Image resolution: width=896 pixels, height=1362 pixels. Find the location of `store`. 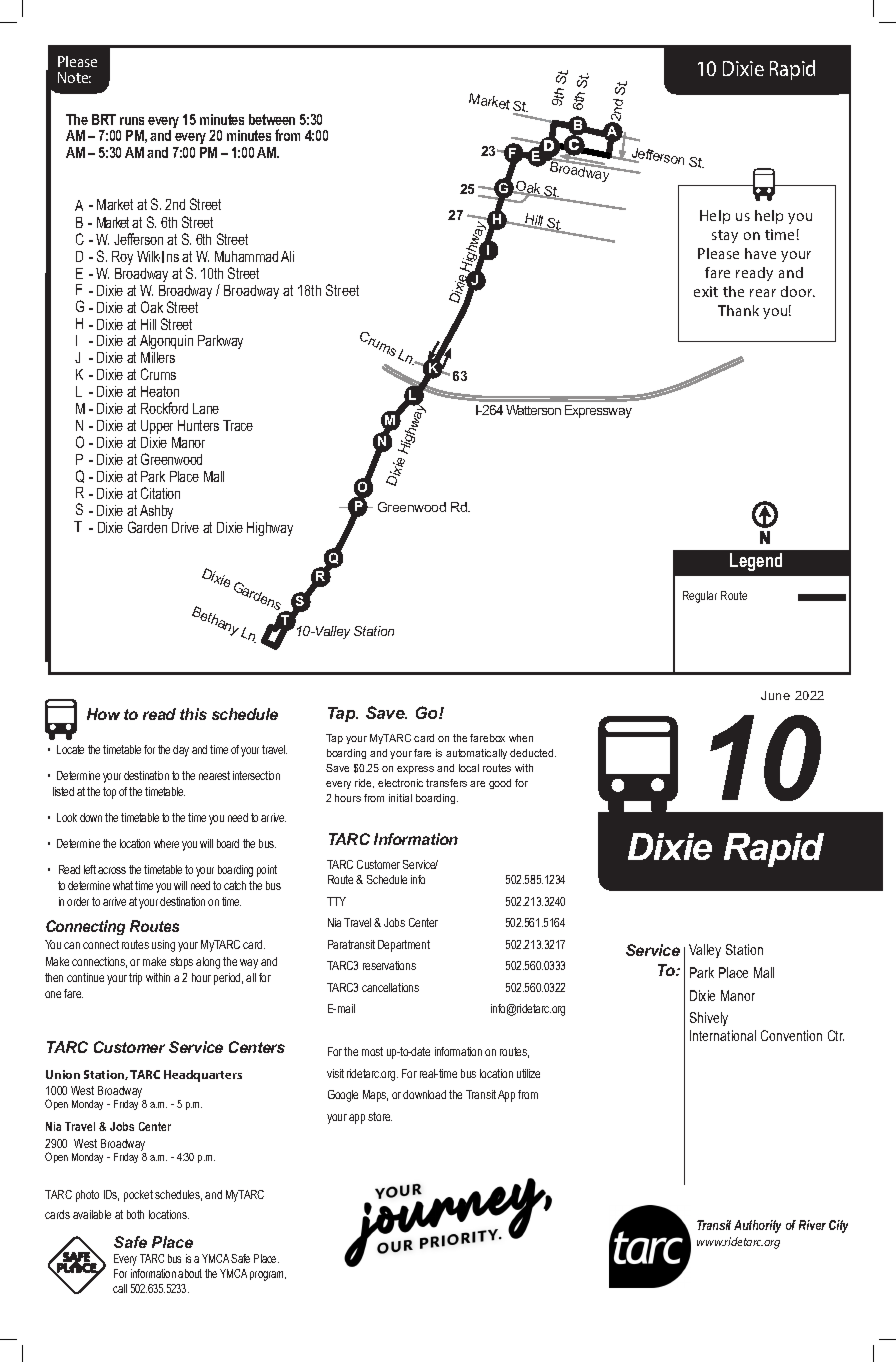

store is located at coordinates (380, 1116).
